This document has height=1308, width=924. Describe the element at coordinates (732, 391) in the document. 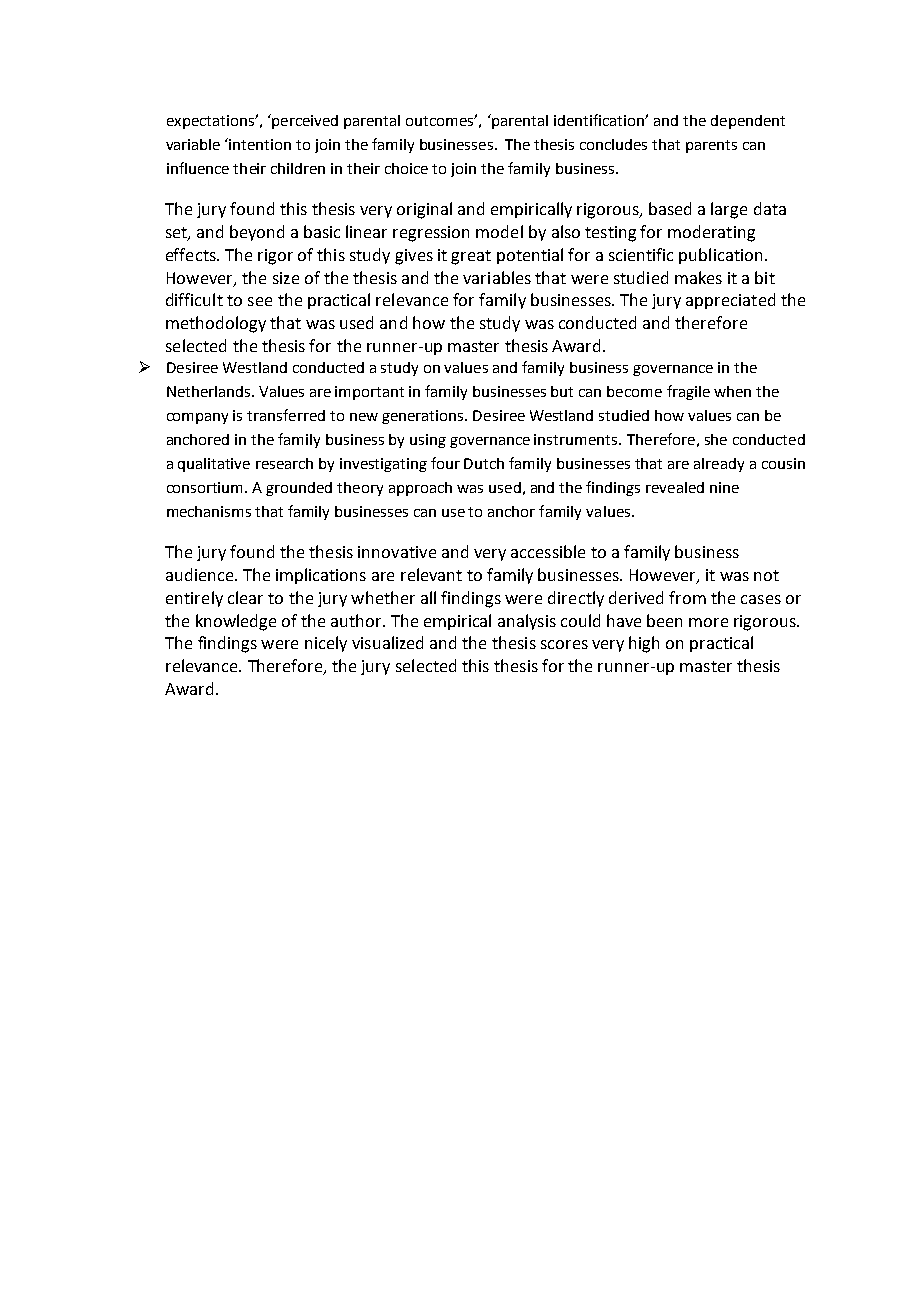

I see `when` at that location.
